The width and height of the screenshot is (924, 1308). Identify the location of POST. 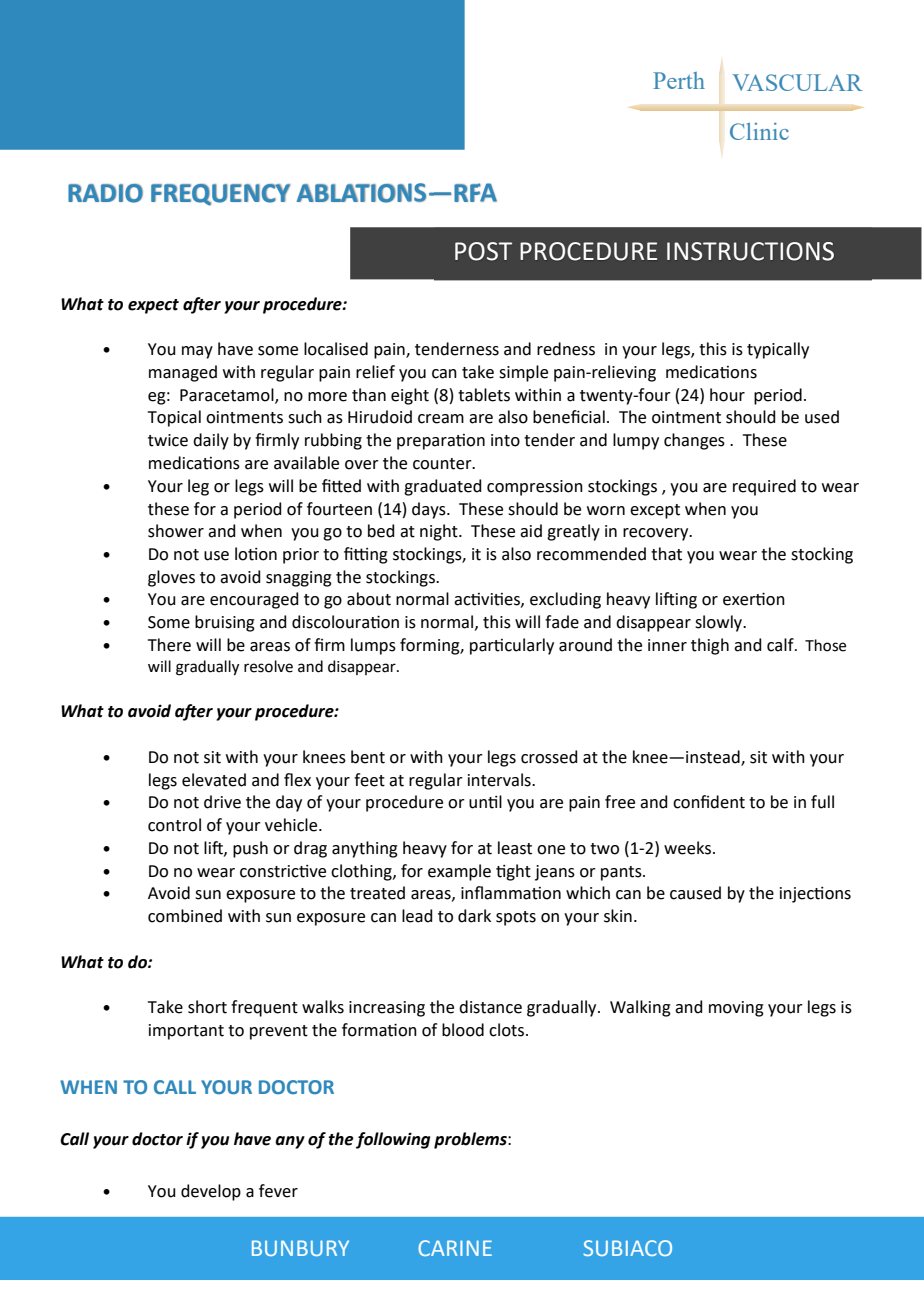
(483, 251).
